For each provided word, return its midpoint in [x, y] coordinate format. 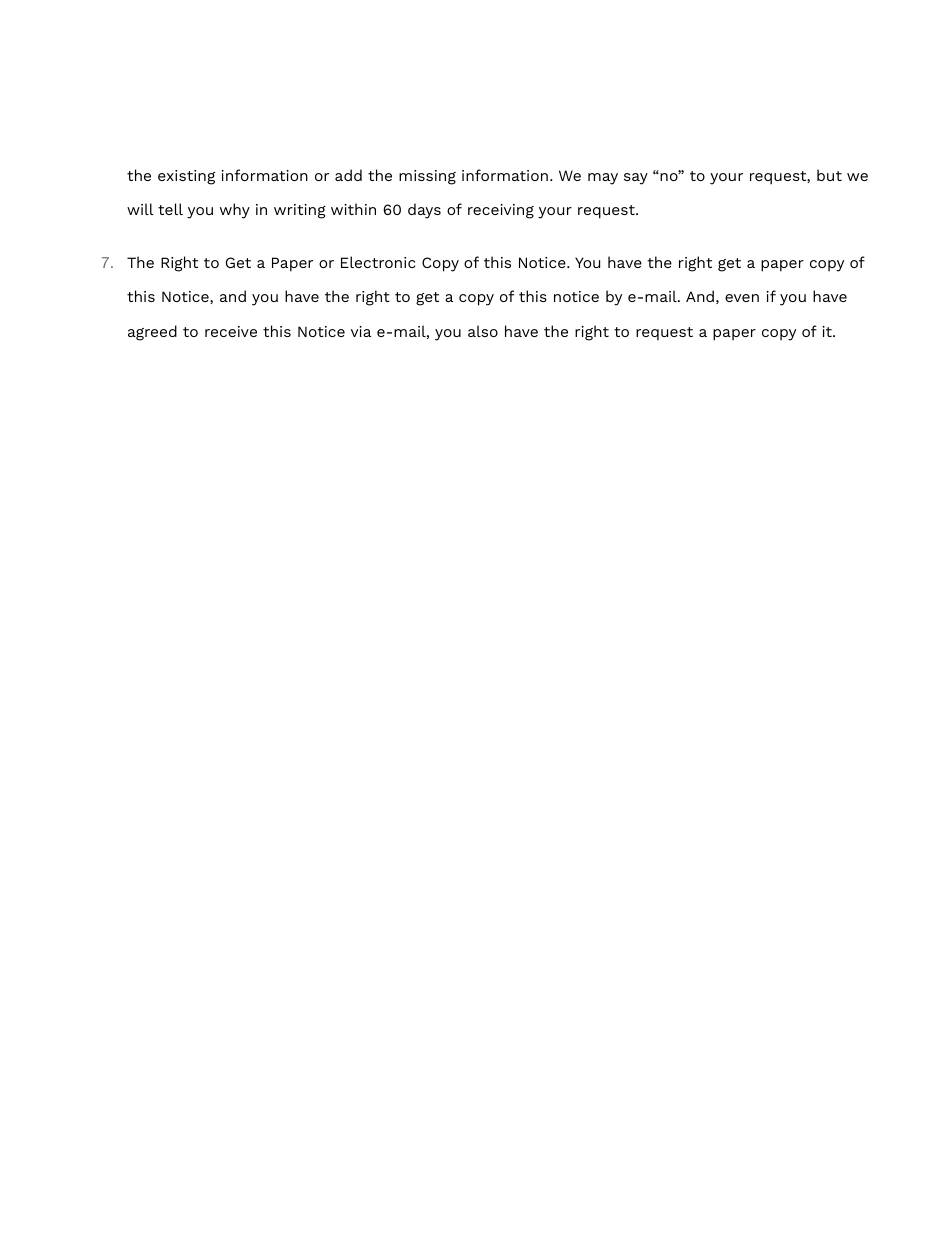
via [361, 331]
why [235, 211]
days [424, 211]
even [742, 298]
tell [170, 209]
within [353, 209]
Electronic [378, 262]
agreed [152, 333]
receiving [501, 211]
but [829, 175]
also [483, 331]
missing [427, 177]
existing [186, 177]
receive [231, 331]
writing [300, 211]
